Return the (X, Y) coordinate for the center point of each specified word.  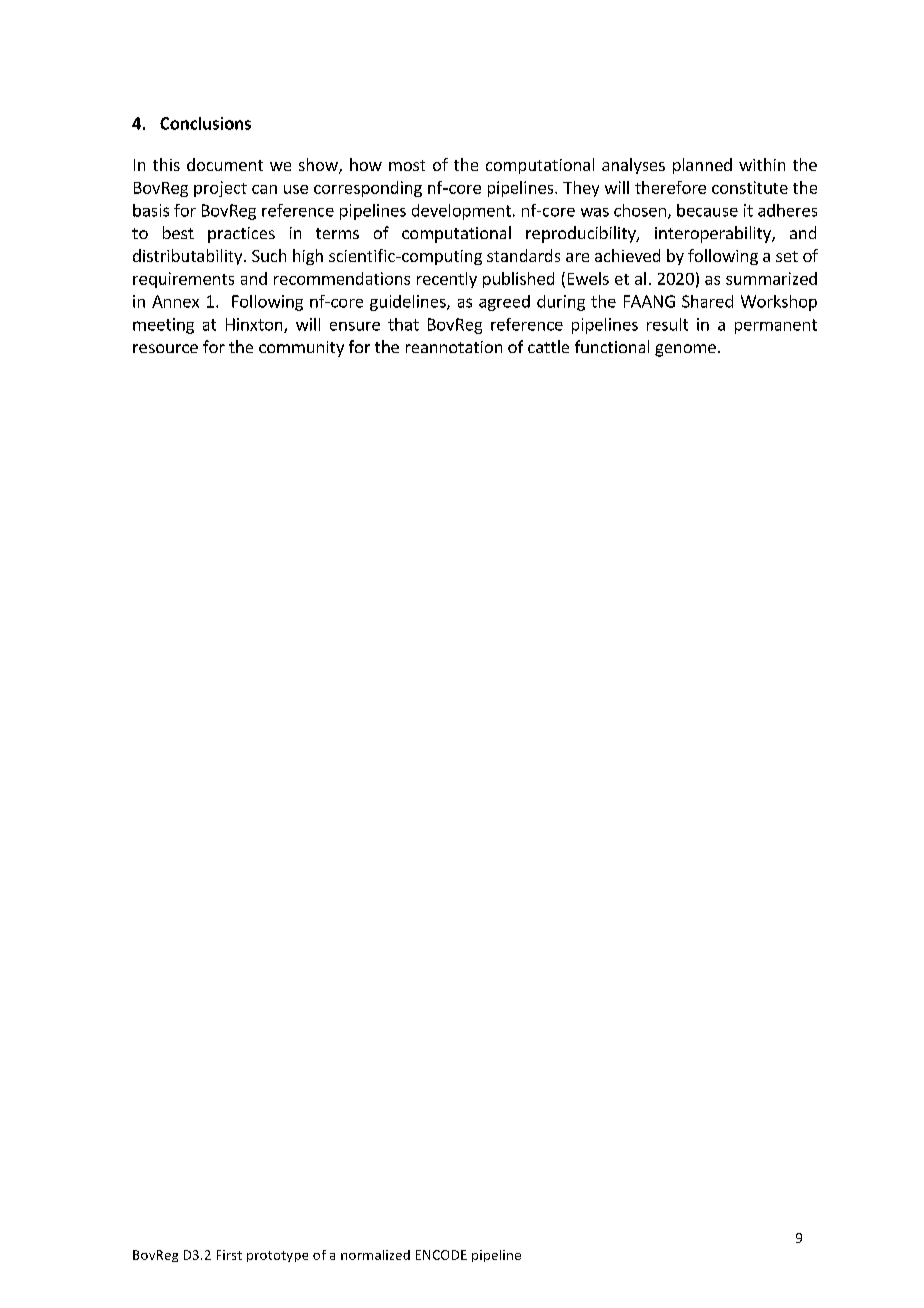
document (225, 164)
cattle (548, 346)
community (301, 349)
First (229, 1255)
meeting (163, 326)
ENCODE (441, 1255)
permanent (776, 326)
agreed (504, 303)
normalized (375, 1255)
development (461, 212)
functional (612, 346)
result (667, 324)
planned (702, 166)
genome (685, 350)
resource (165, 348)
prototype (277, 1256)
